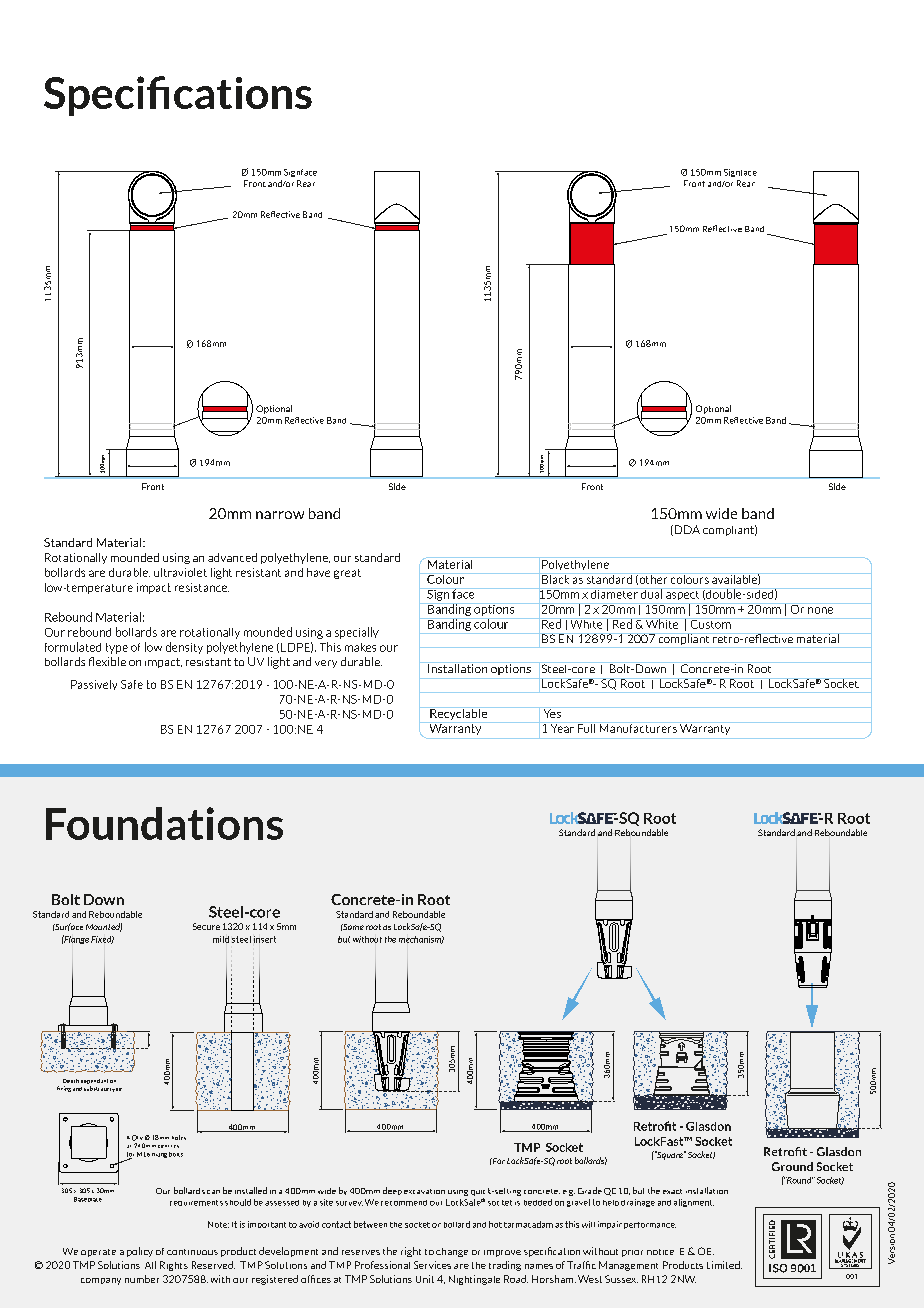  Describe the element at coordinates (686, 530) in the page. I see `DDA` at that location.
